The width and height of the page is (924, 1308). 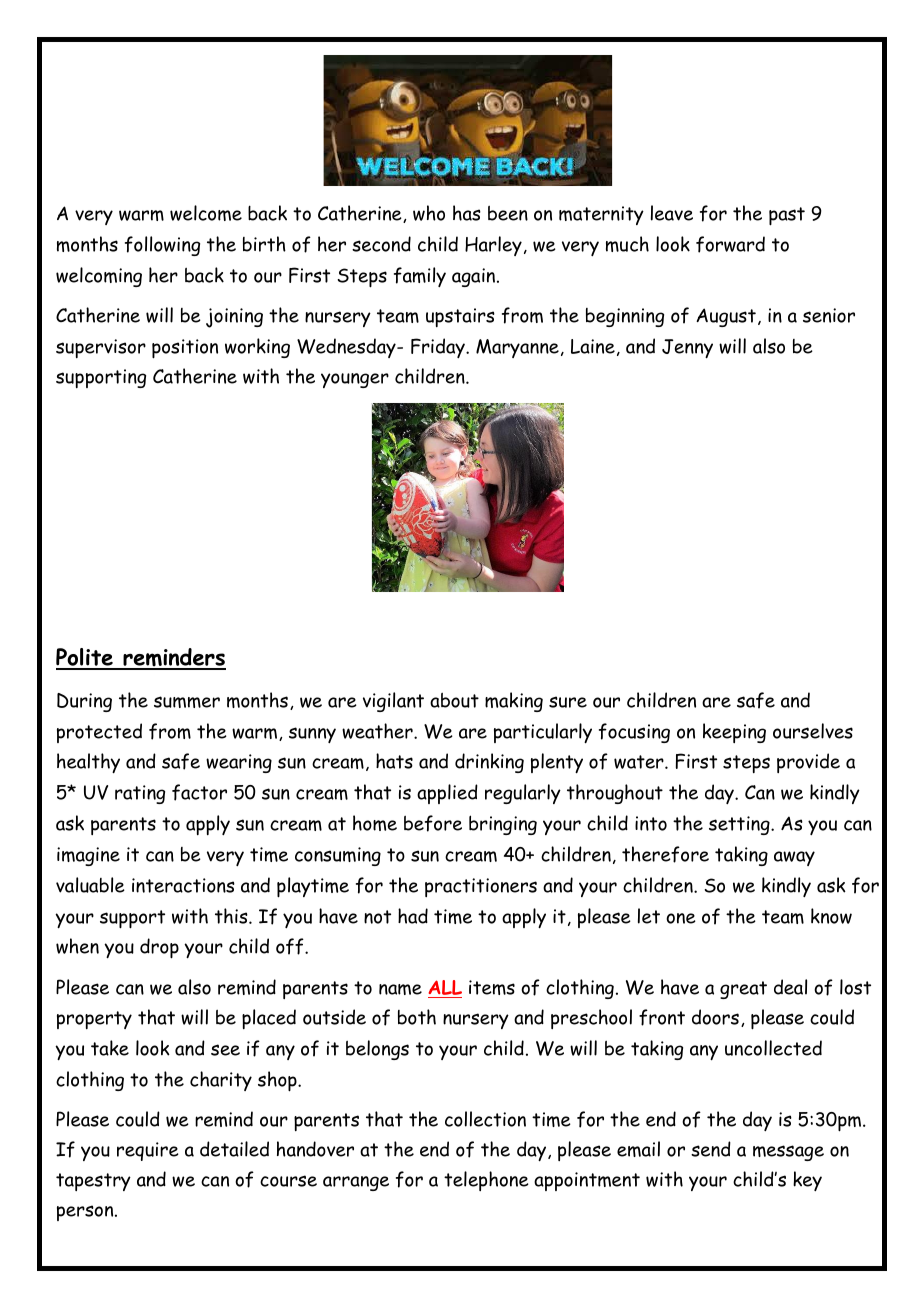 I want to click on position, so click(x=185, y=349).
